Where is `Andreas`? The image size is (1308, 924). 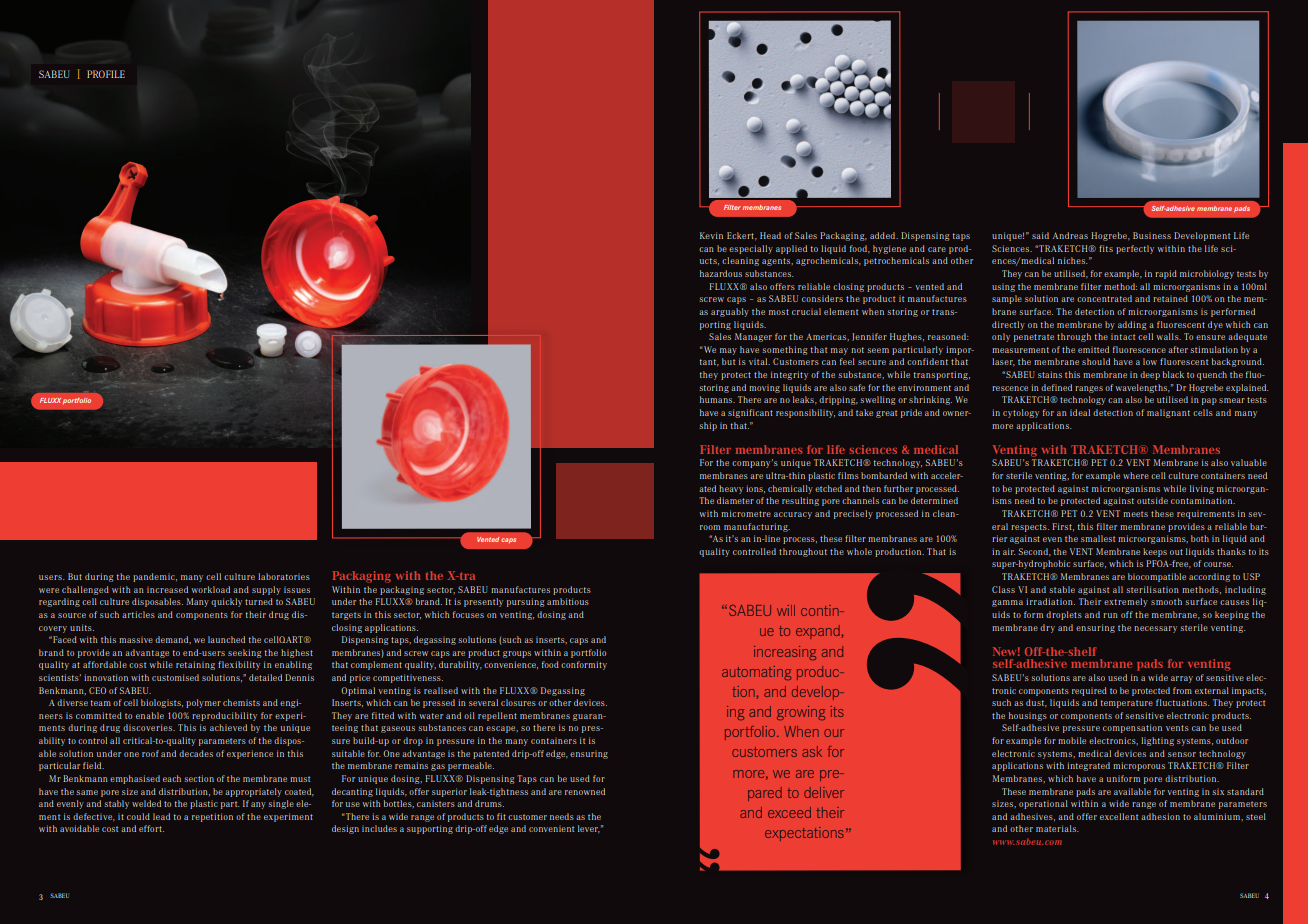
Andreas is located at coordinates (1070, 235).
